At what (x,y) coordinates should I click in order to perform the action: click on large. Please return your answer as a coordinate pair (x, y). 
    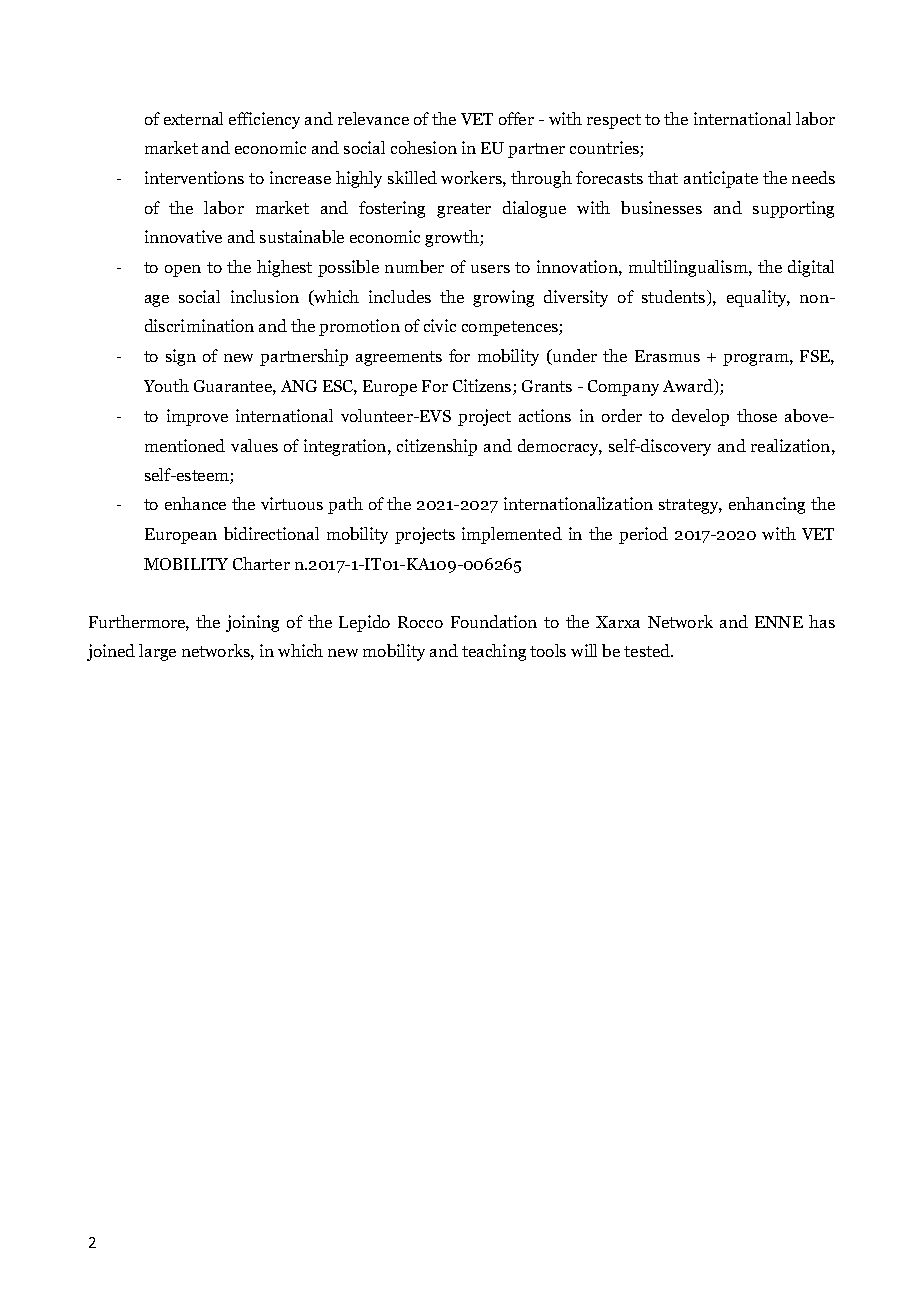
    Looking at the image, I should click on (157, 652).
